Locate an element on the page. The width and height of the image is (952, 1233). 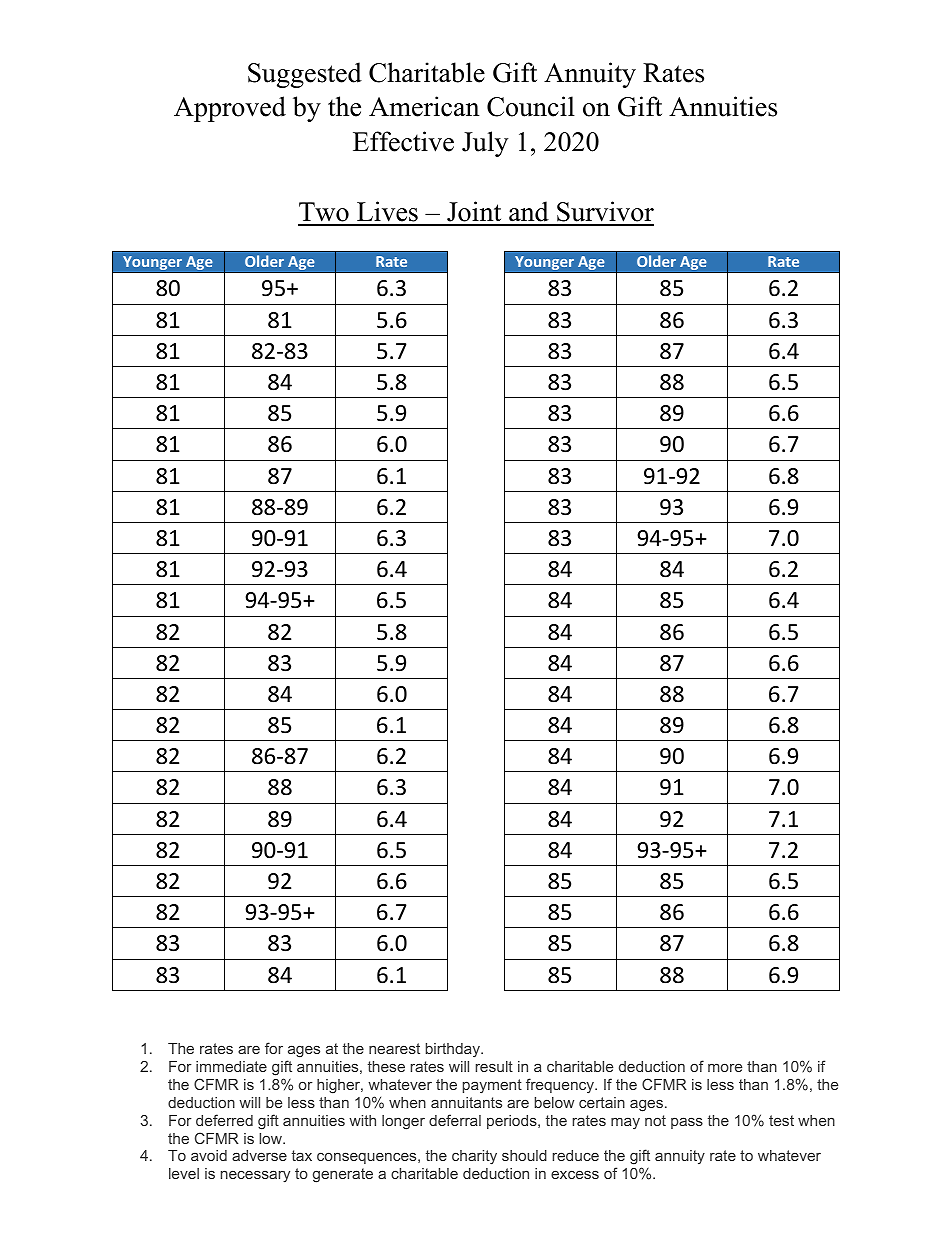
adverse is located at coordinates (259, 1155).
